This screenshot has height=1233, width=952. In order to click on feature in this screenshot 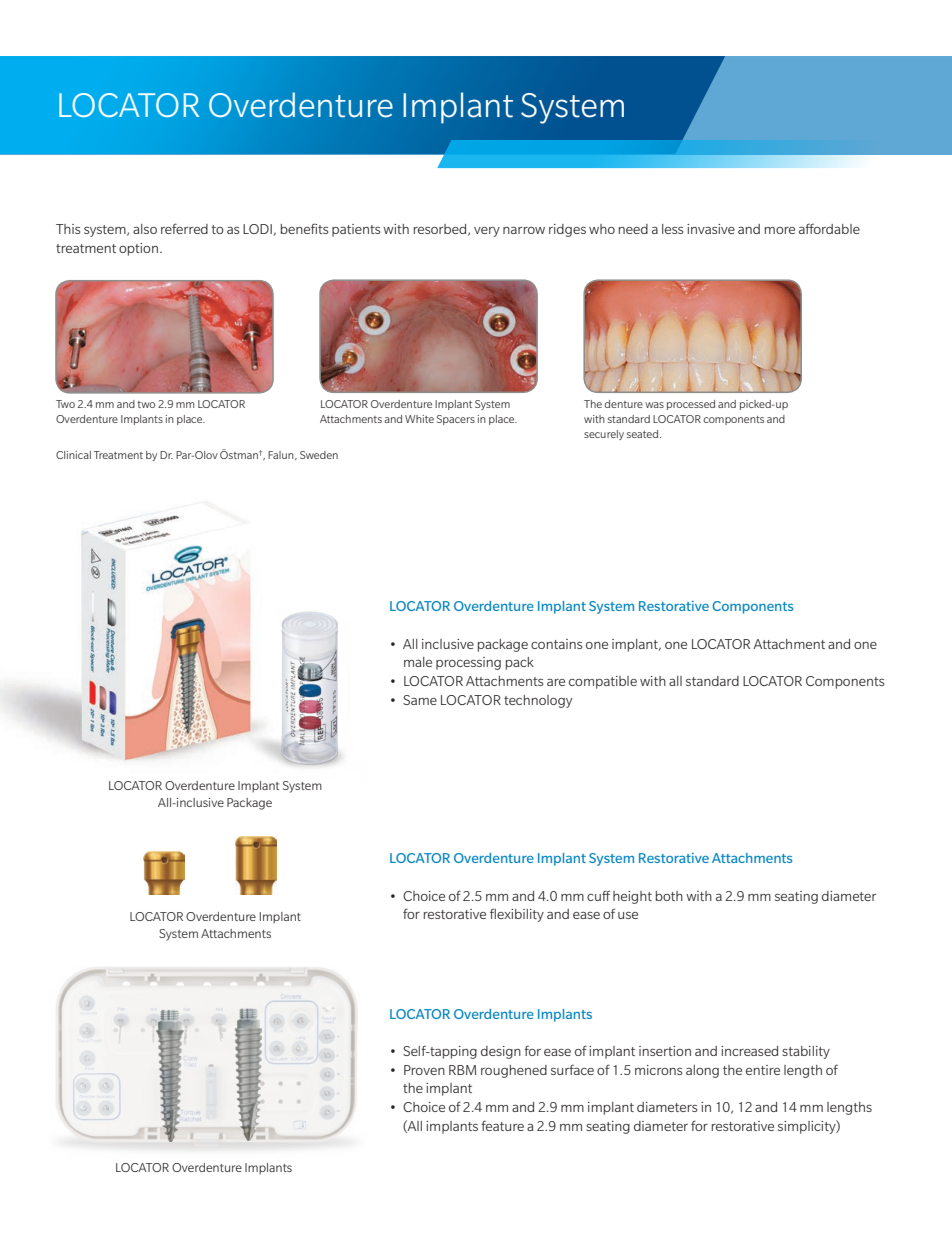, I will do `click(502, 1126)`.
